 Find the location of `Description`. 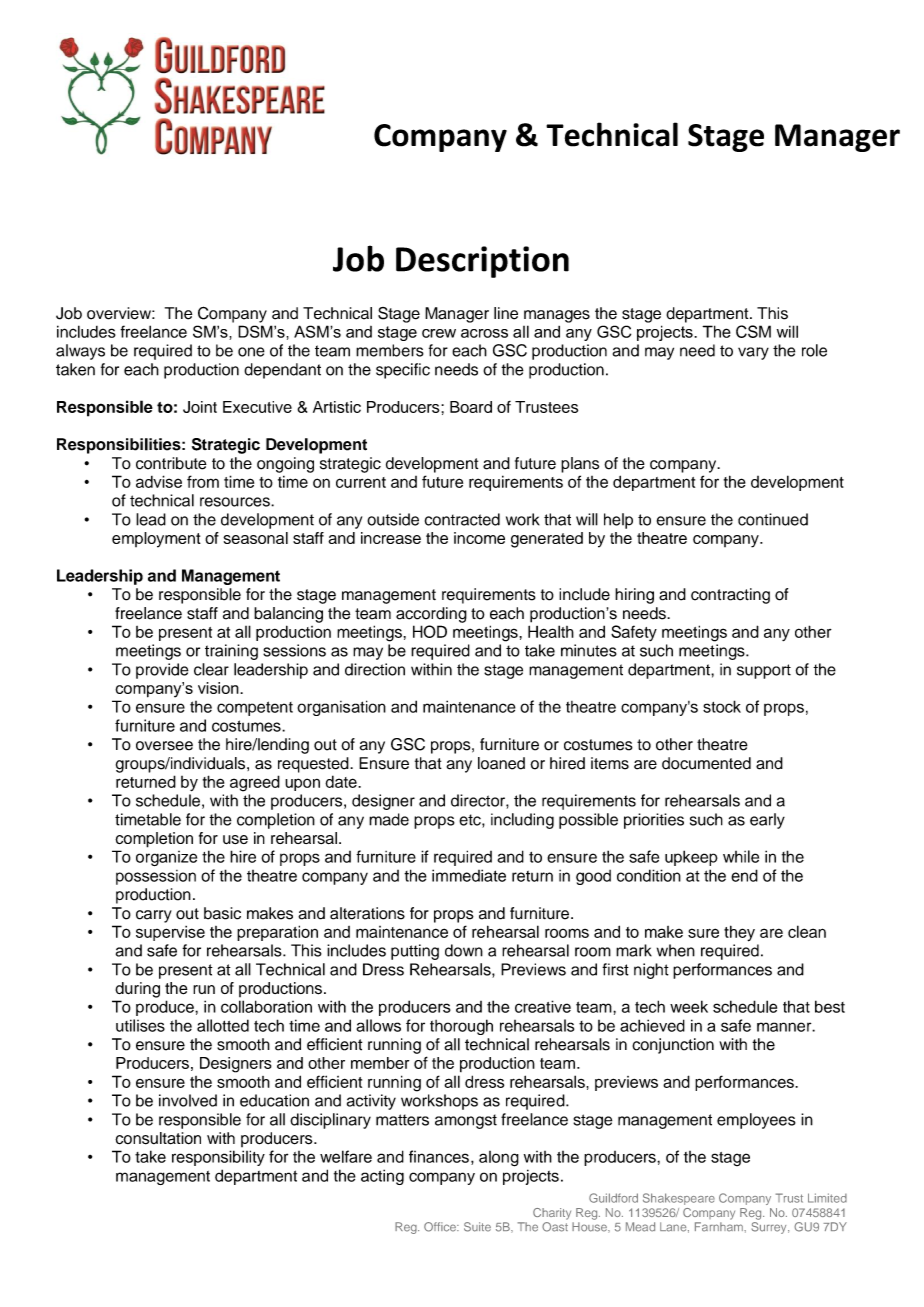

Description is located at coordinates (482, 262).
